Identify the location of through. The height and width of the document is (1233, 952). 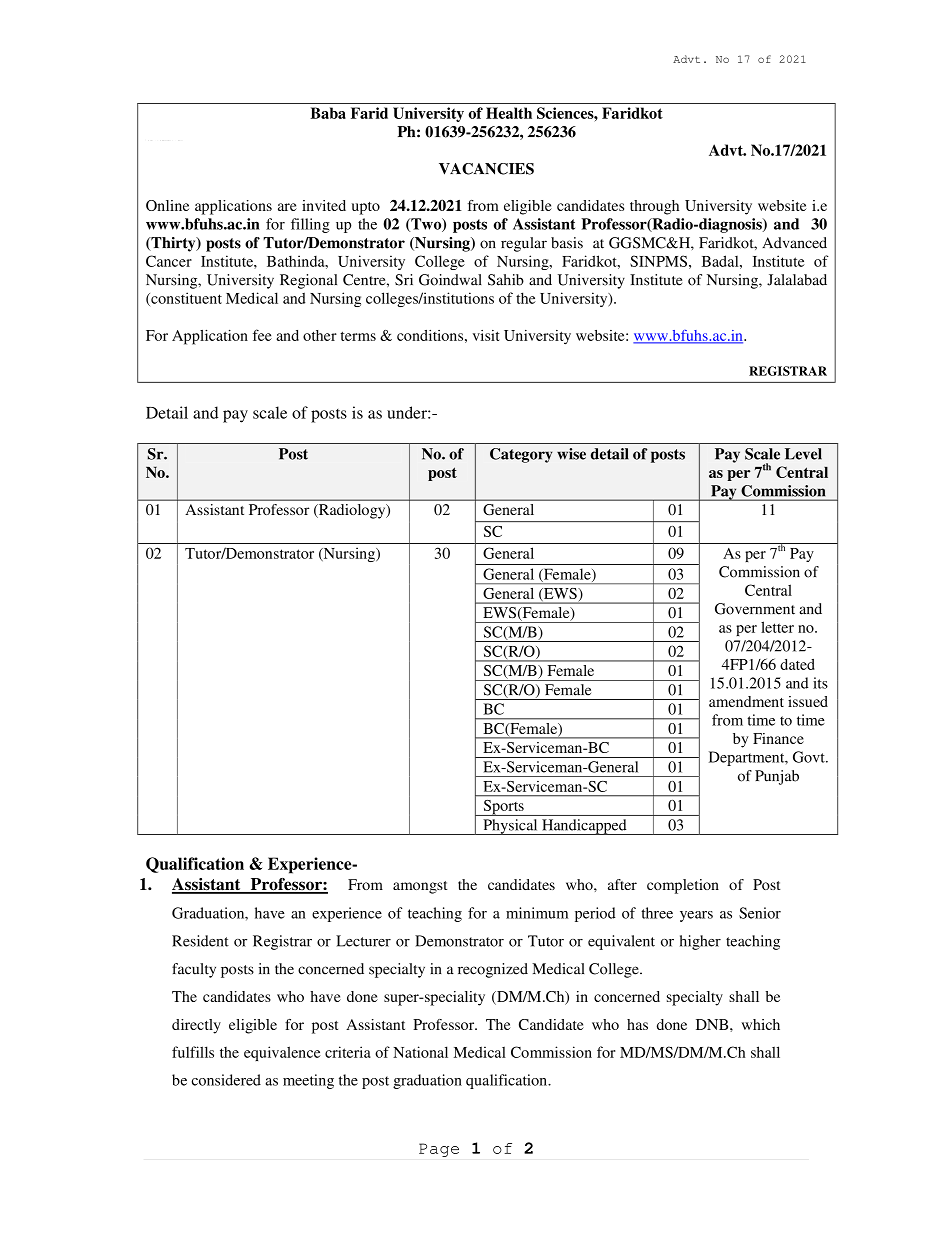
(654, 207).
